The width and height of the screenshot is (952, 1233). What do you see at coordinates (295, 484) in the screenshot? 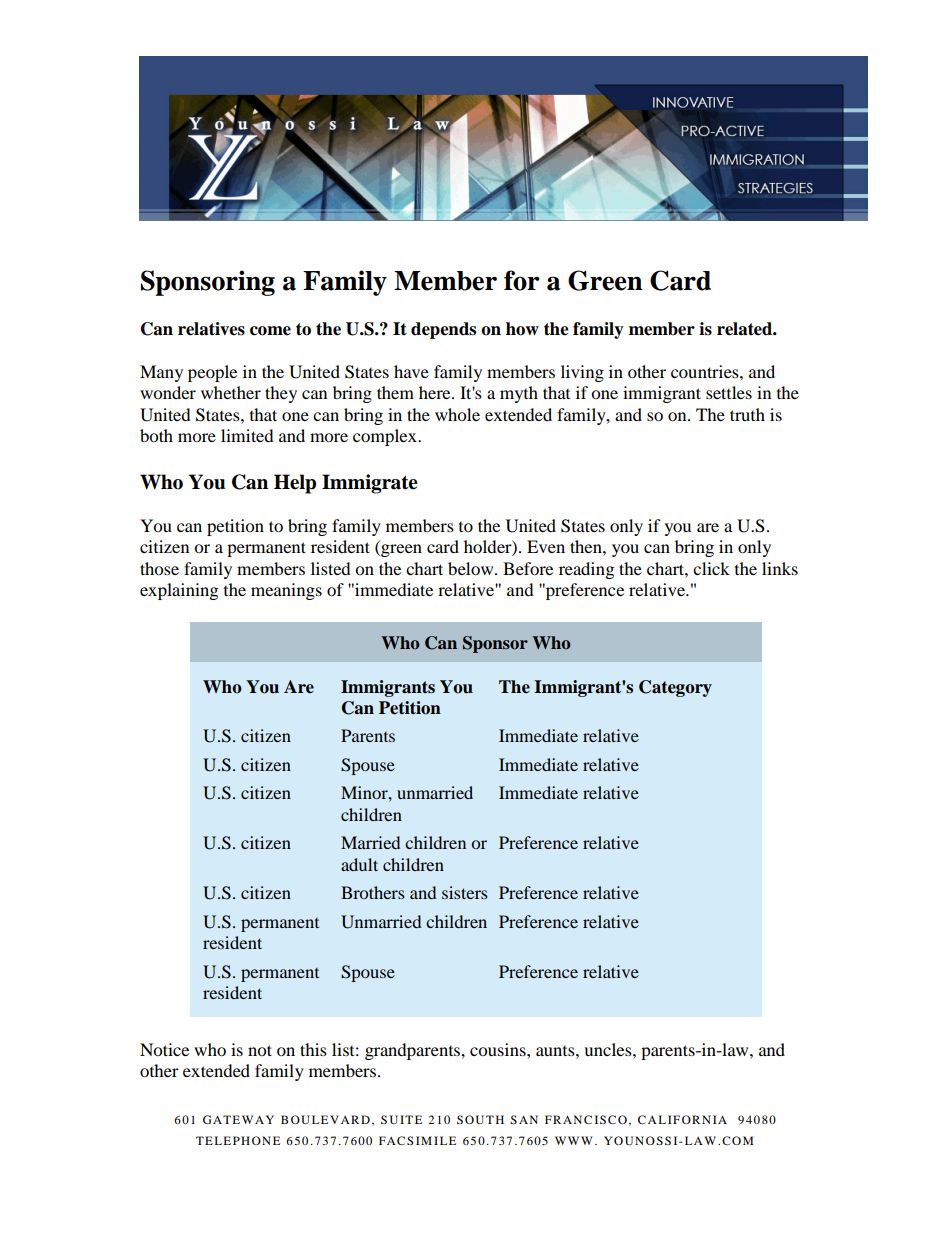
I see `Help` at bounding box center [295, 484].
